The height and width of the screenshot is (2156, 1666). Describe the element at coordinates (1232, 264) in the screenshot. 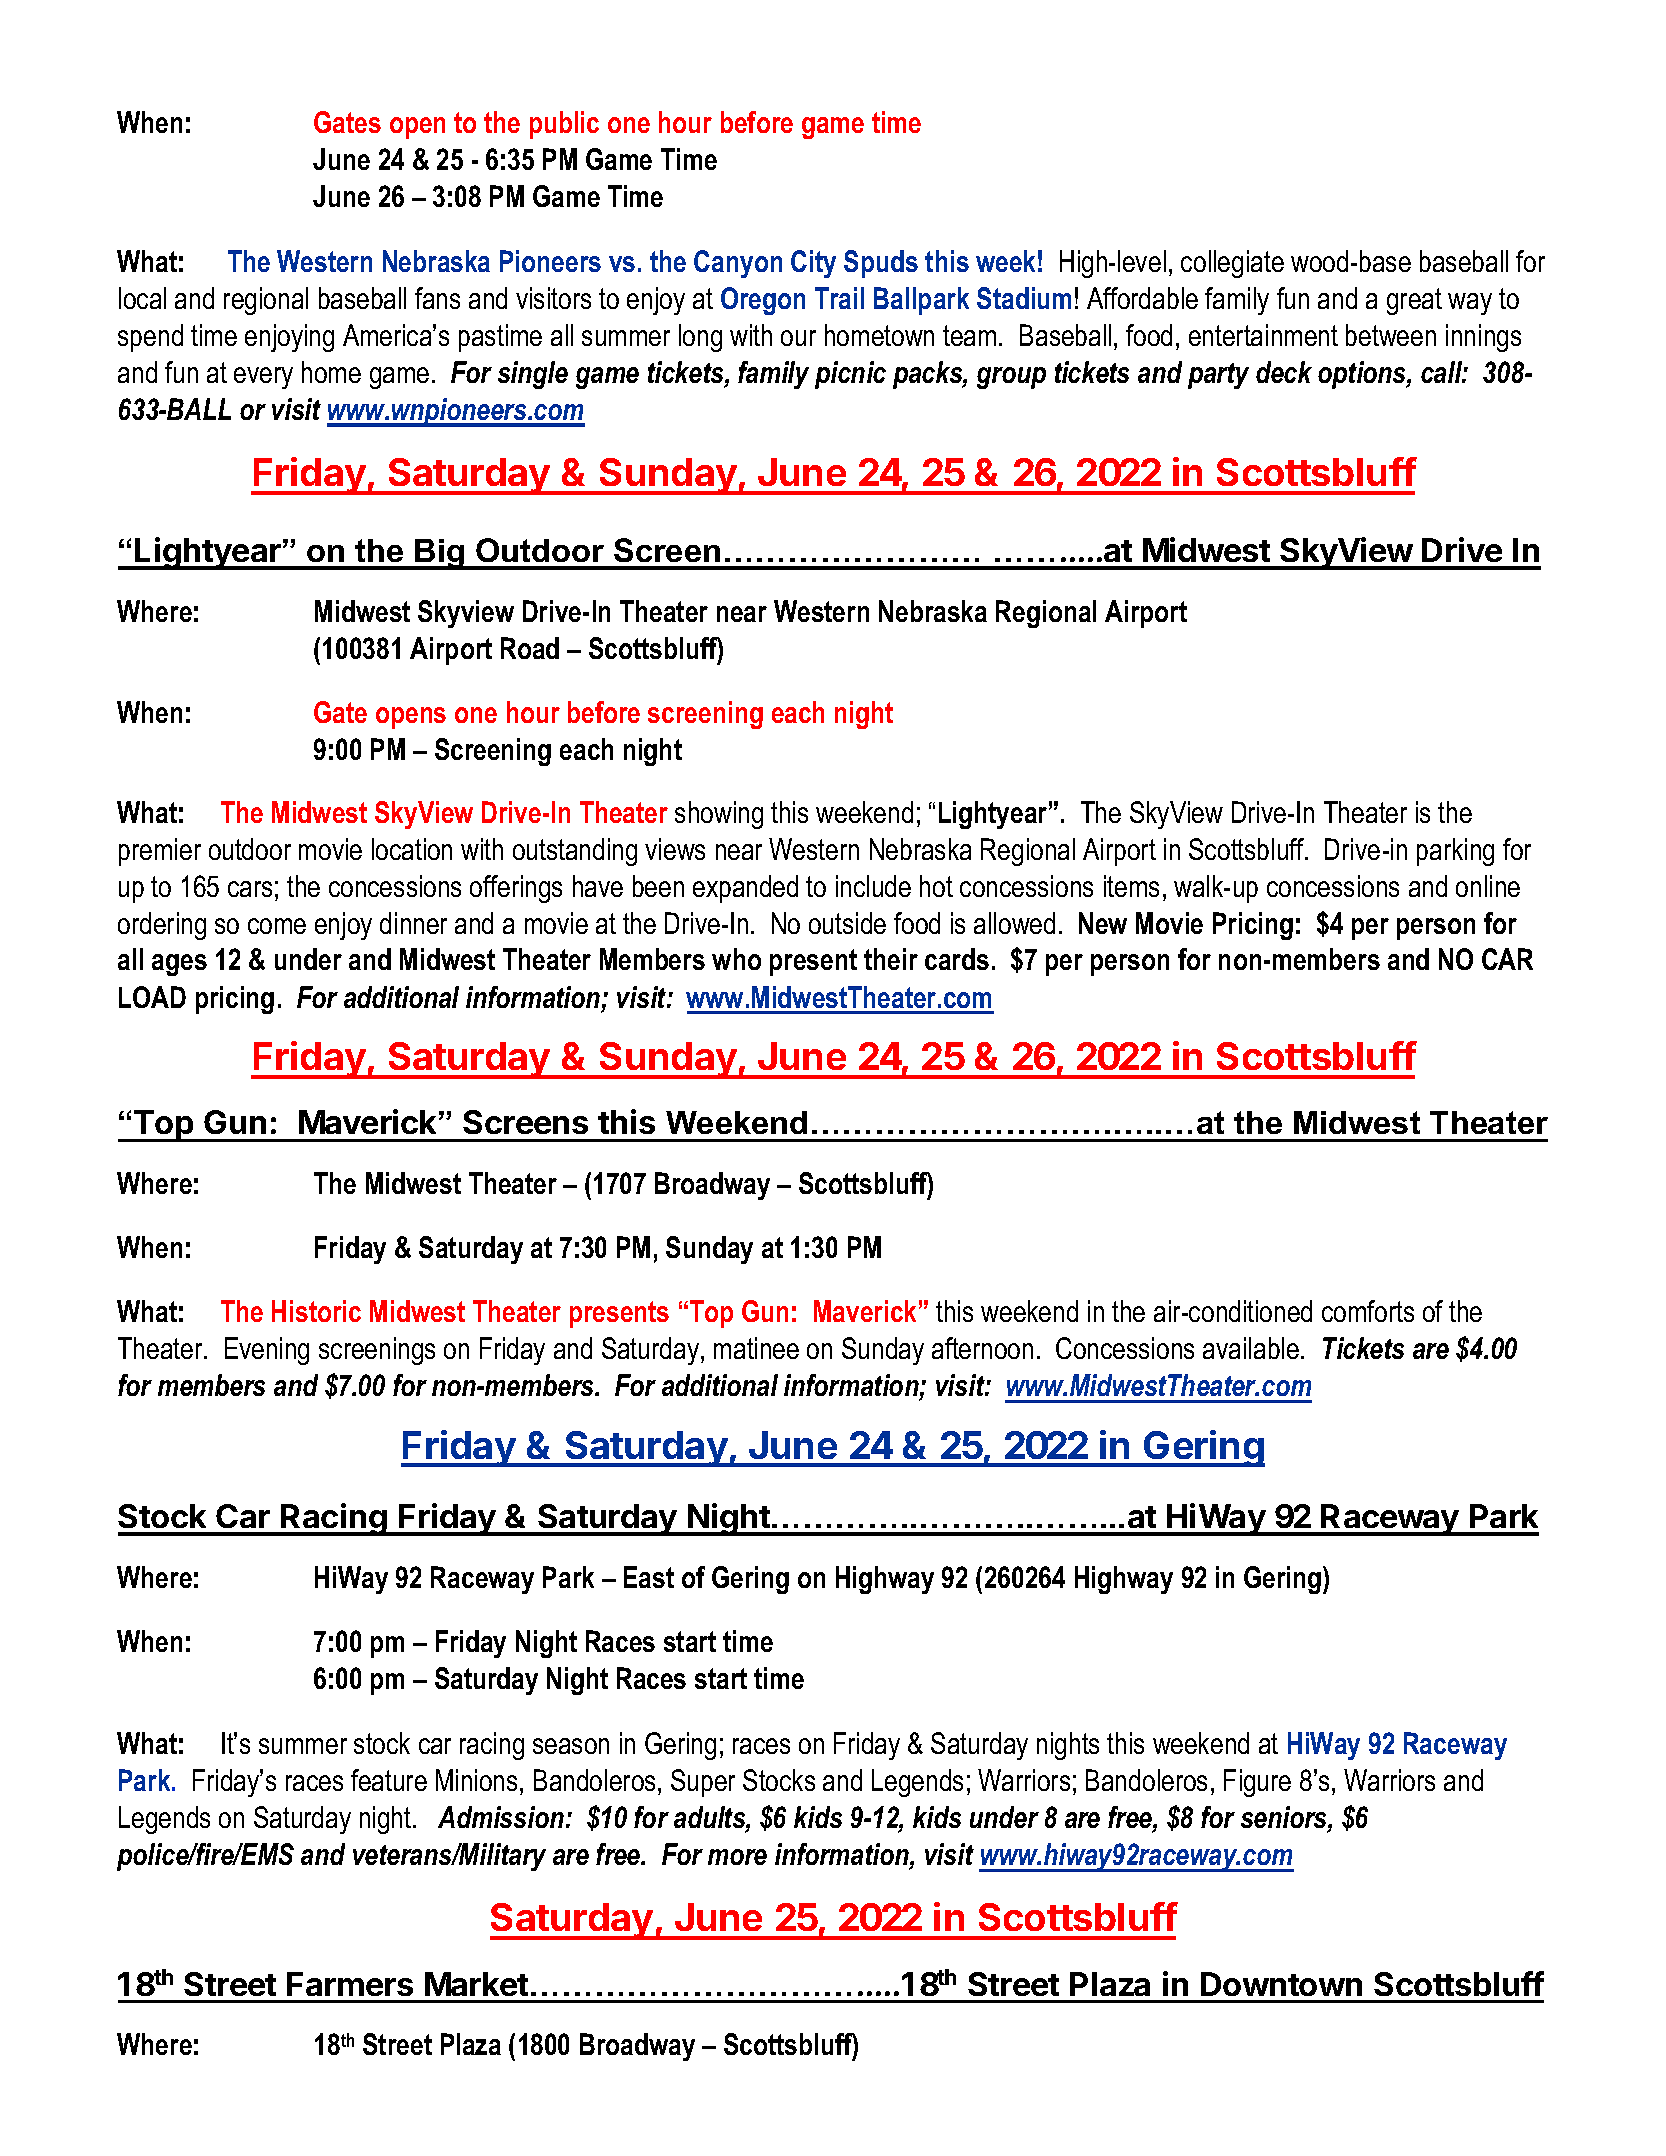

I see `collegiate` at that location.
